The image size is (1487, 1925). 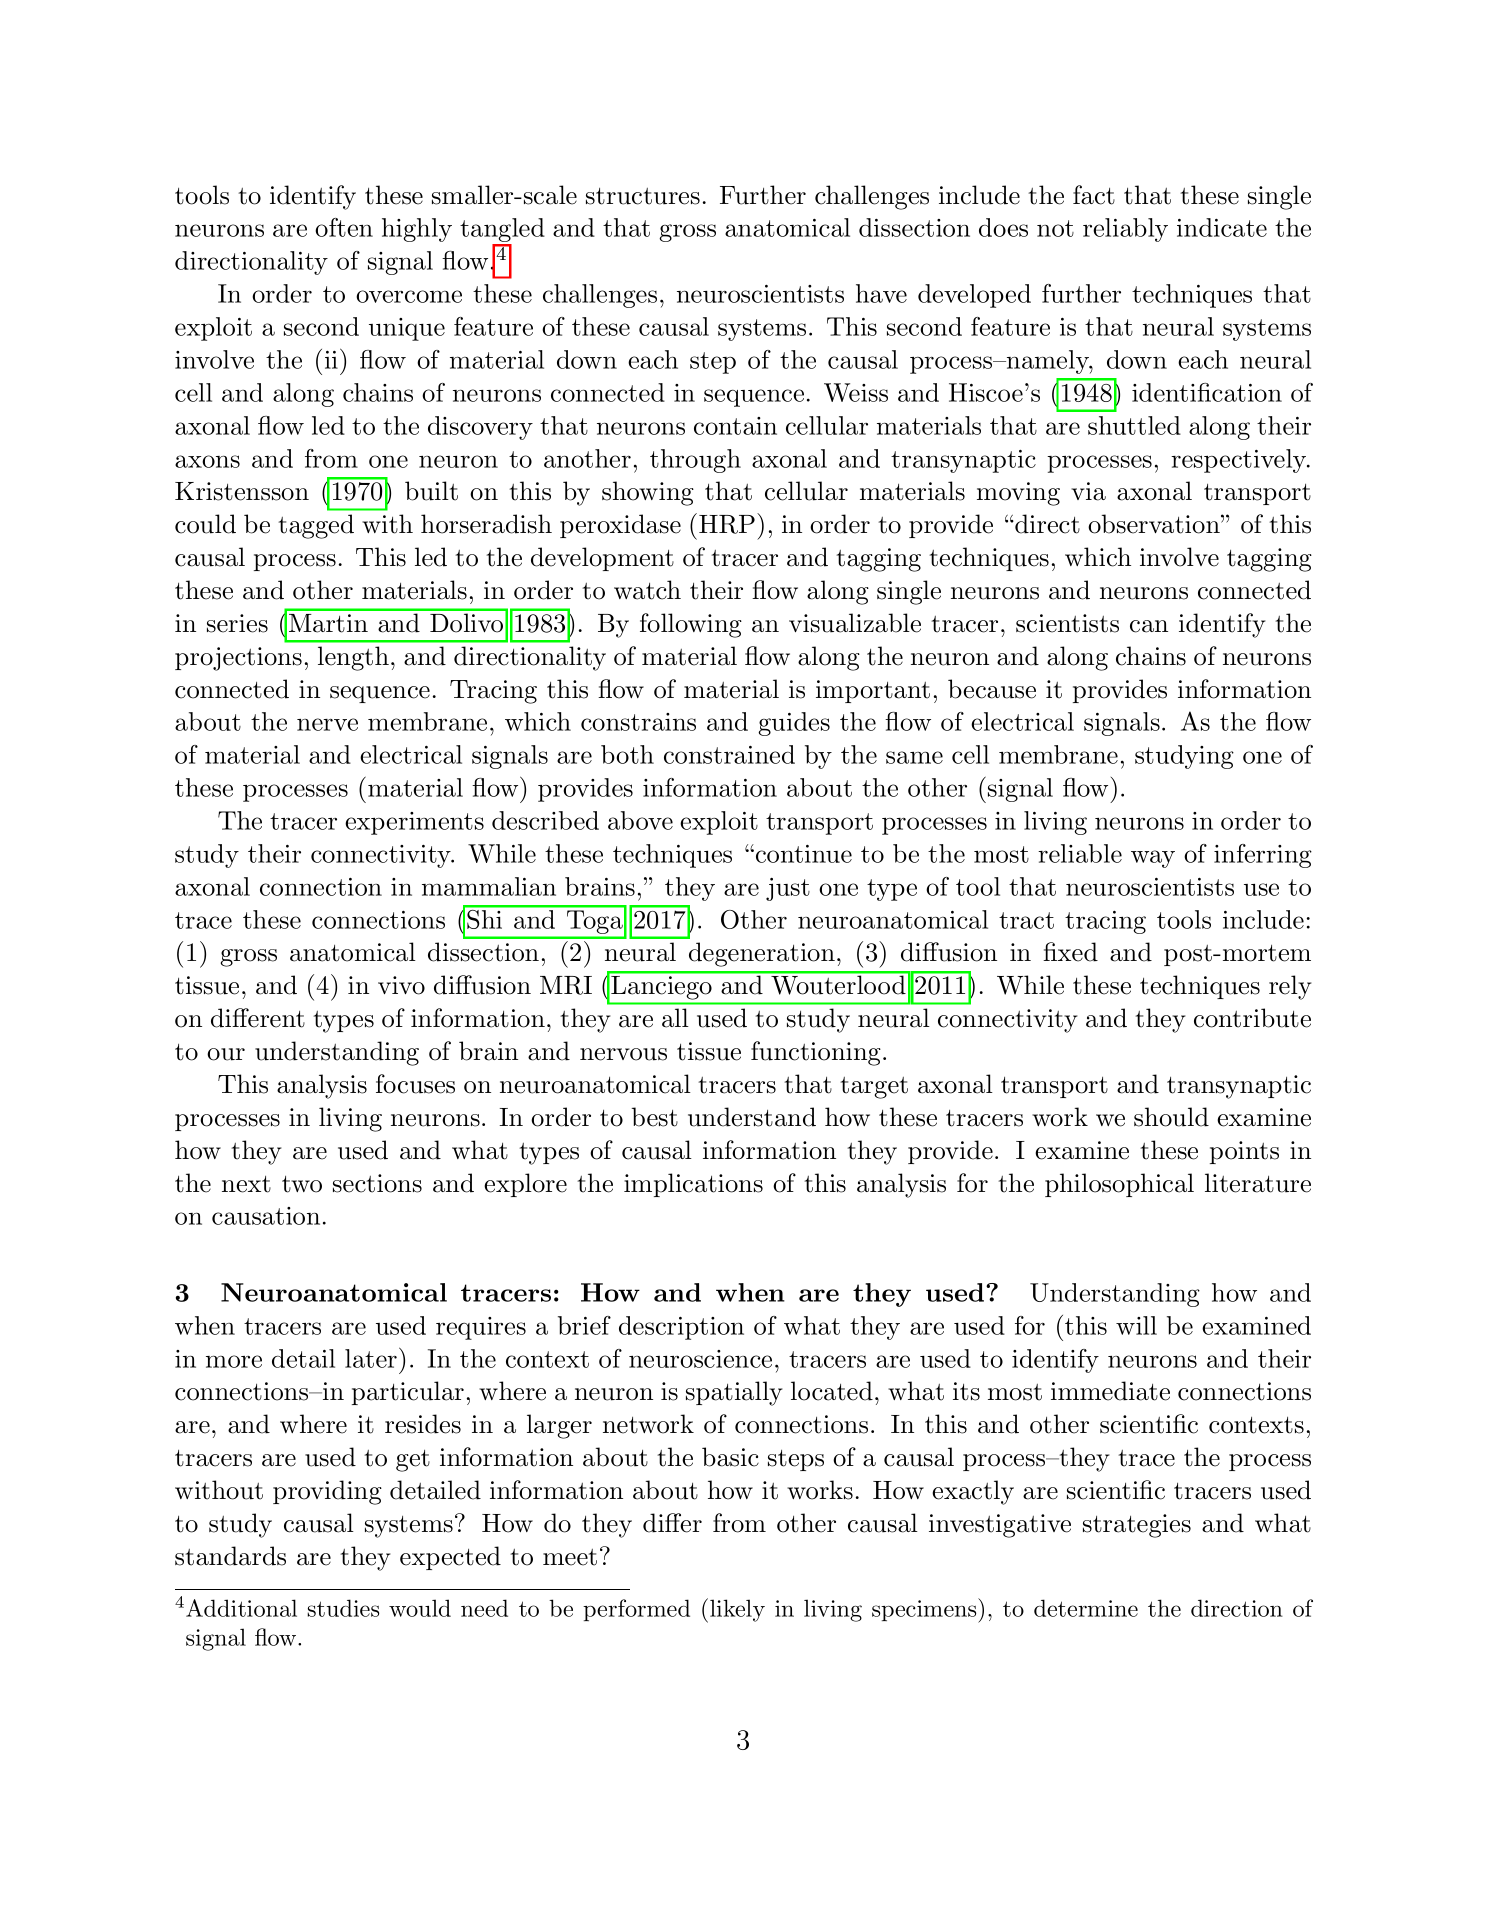 I want to click on vivo, so click(x=401, y=985).
